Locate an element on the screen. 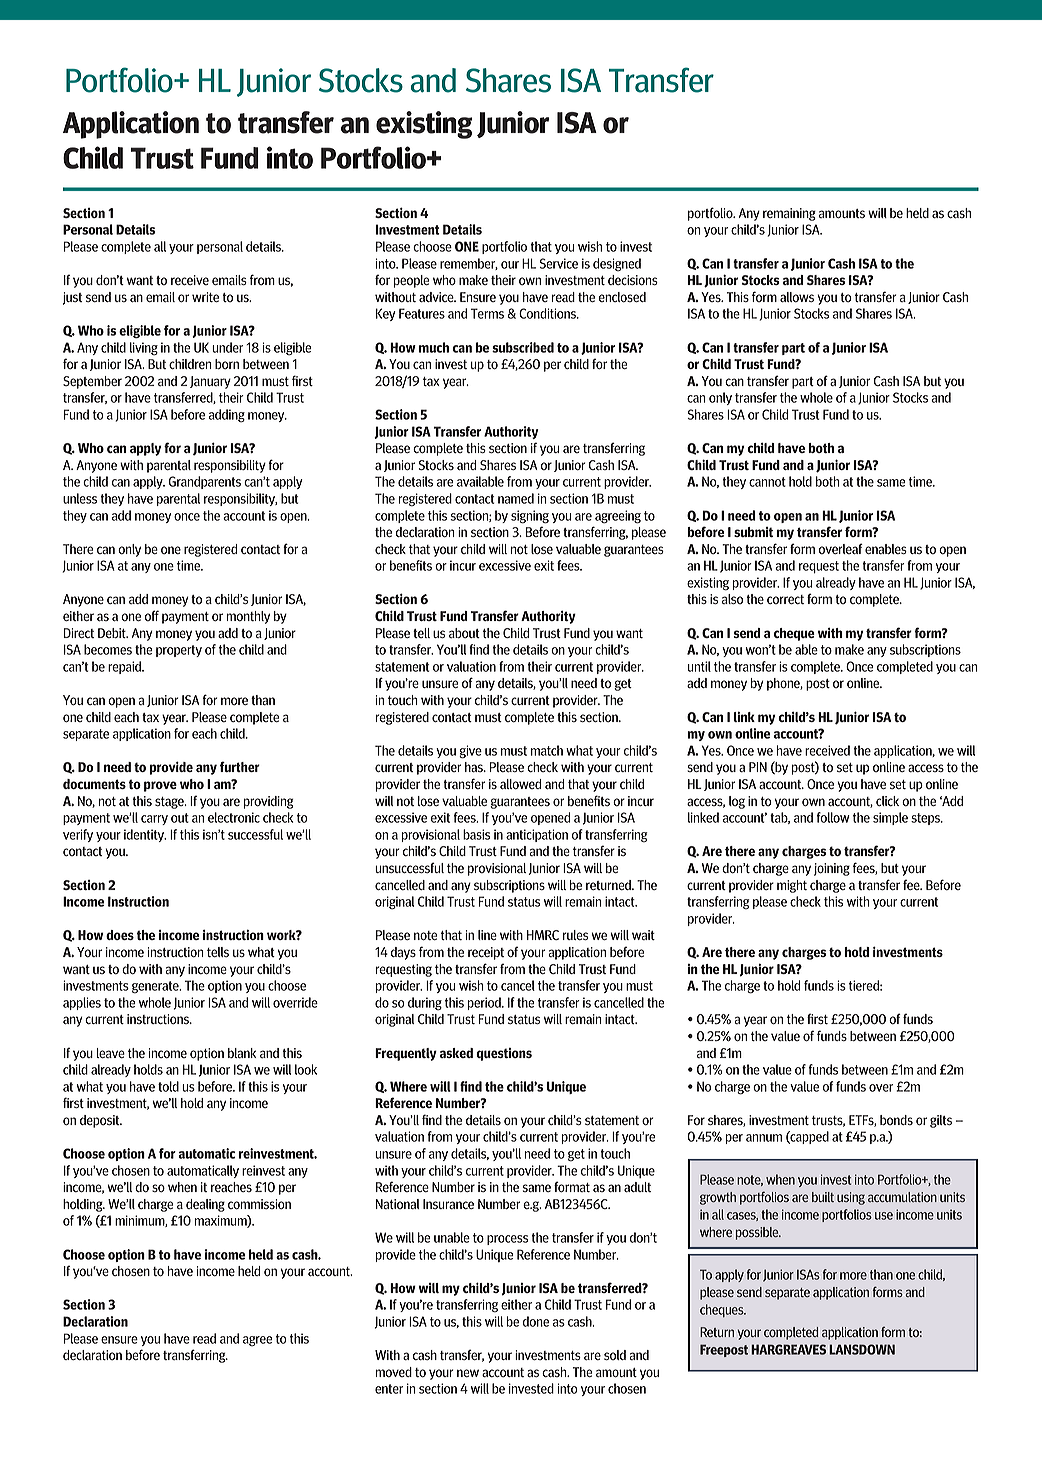 Image resolution: width=1042 pixels, height=1473 pixels. new is located at coordinates (468, 1373).
